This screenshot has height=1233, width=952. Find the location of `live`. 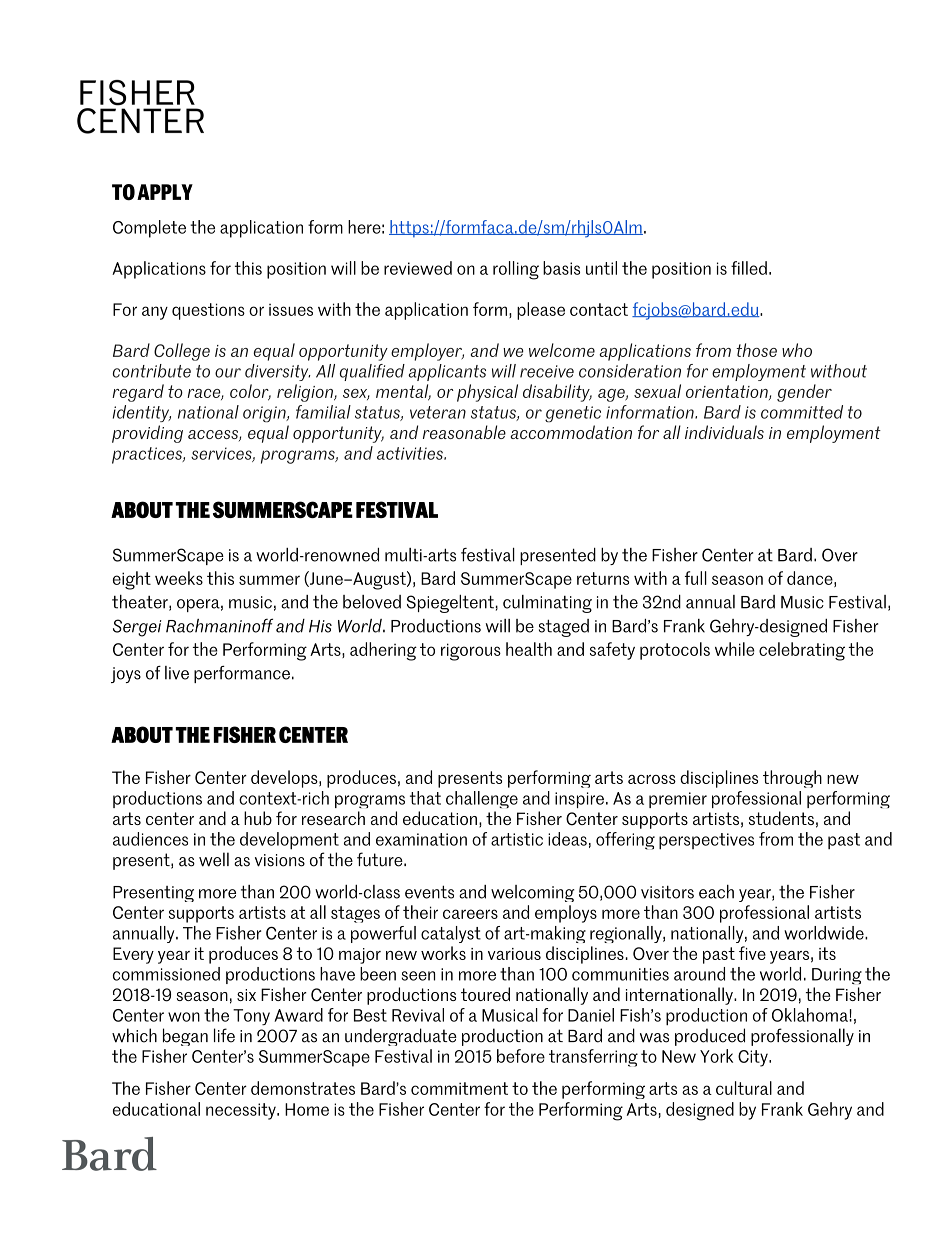

live is located at coordinates (177, 673).
